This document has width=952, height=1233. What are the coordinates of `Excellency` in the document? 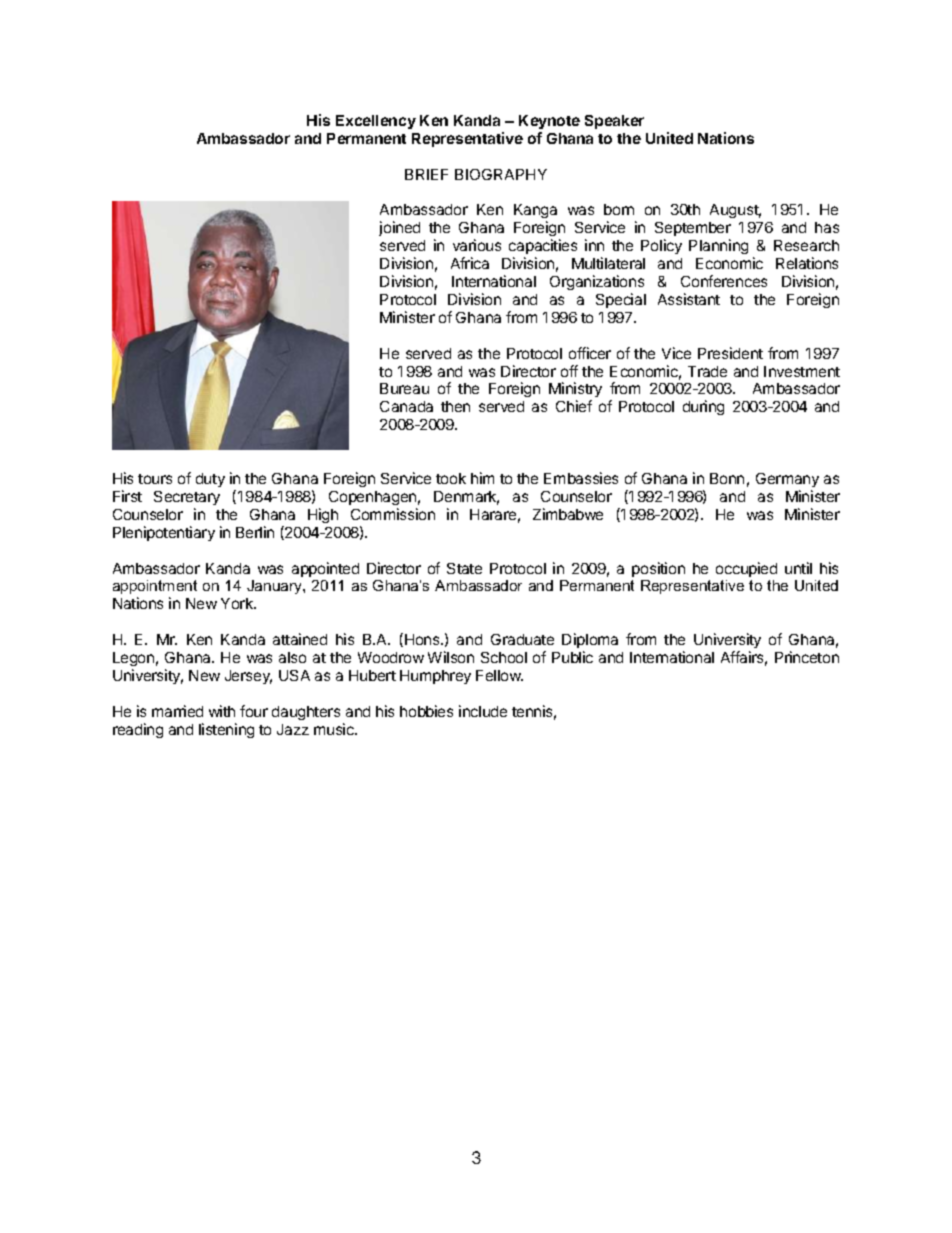 It's located at (376, 122).
